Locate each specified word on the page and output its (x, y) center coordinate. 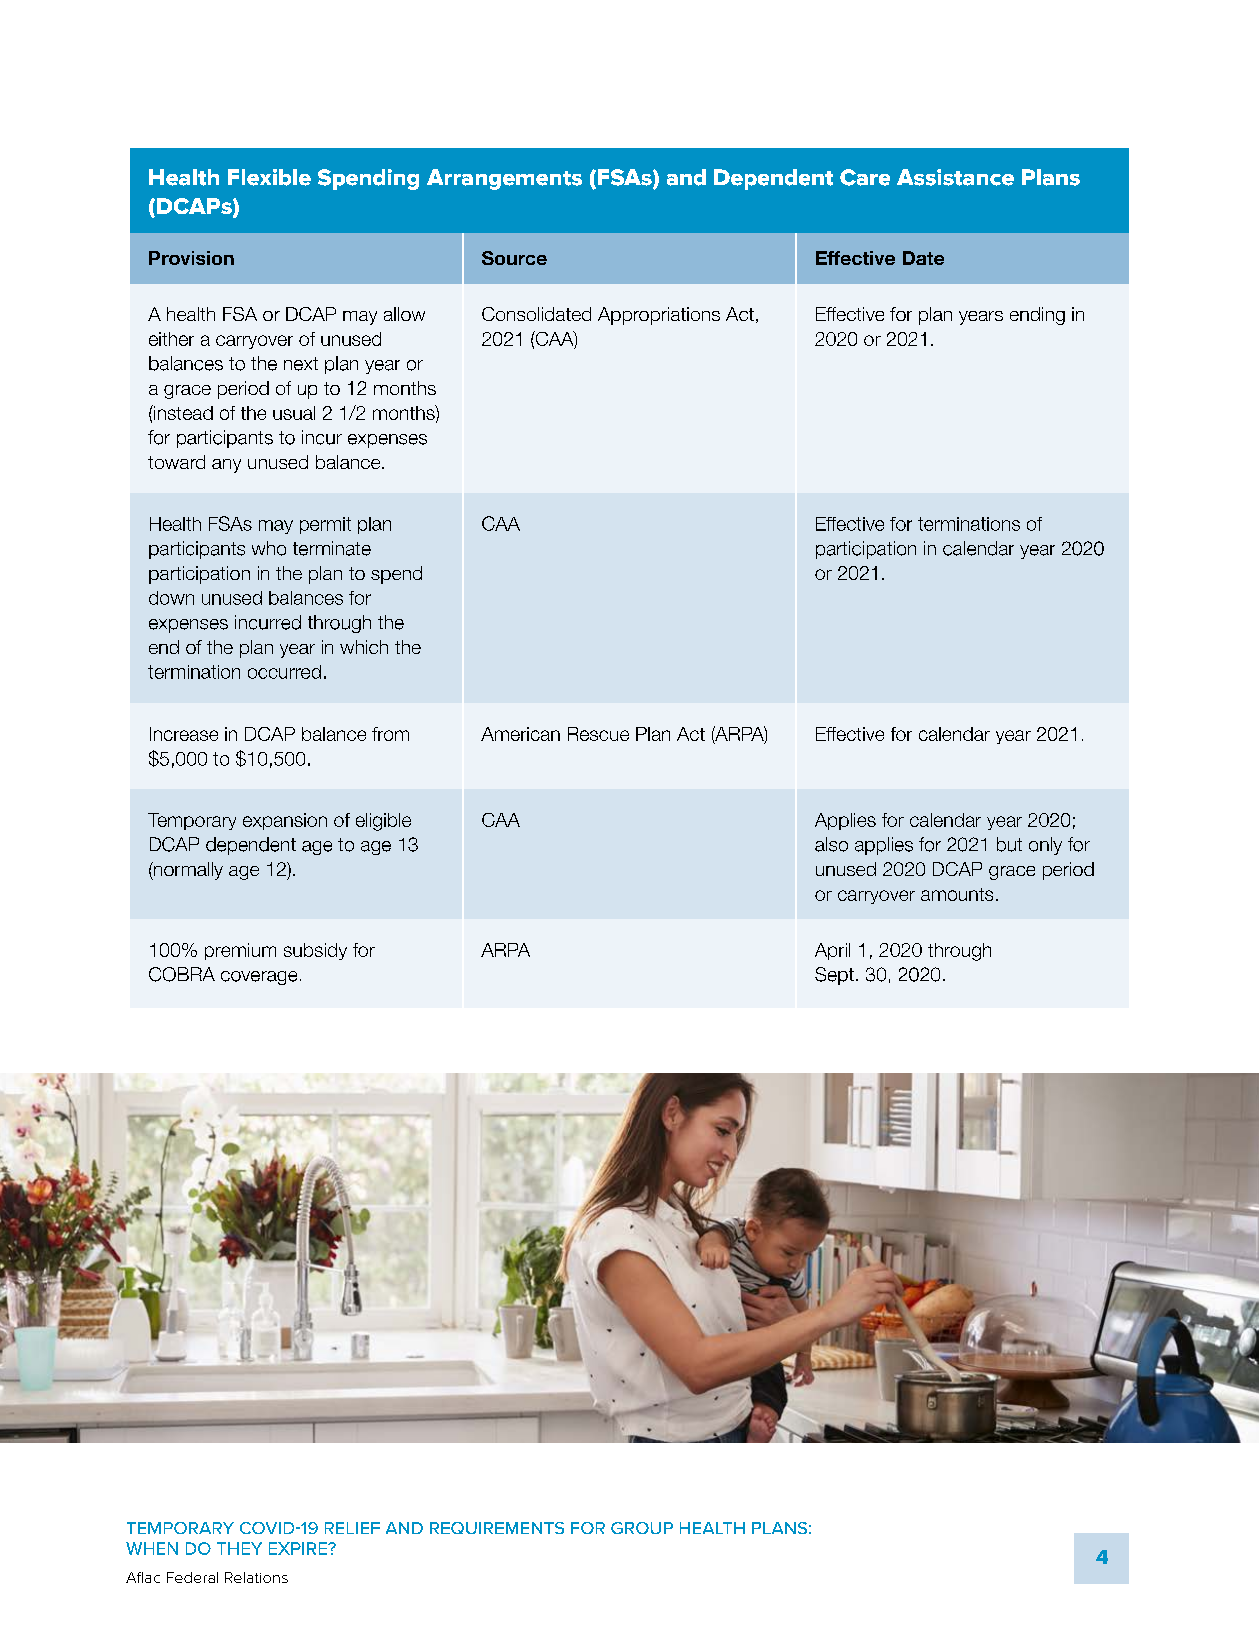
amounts (957, 894)
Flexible (269, 177)
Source (514, 258)
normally (187, 871)
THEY (239, 1548)
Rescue (598, 734)
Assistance (955, 177)
